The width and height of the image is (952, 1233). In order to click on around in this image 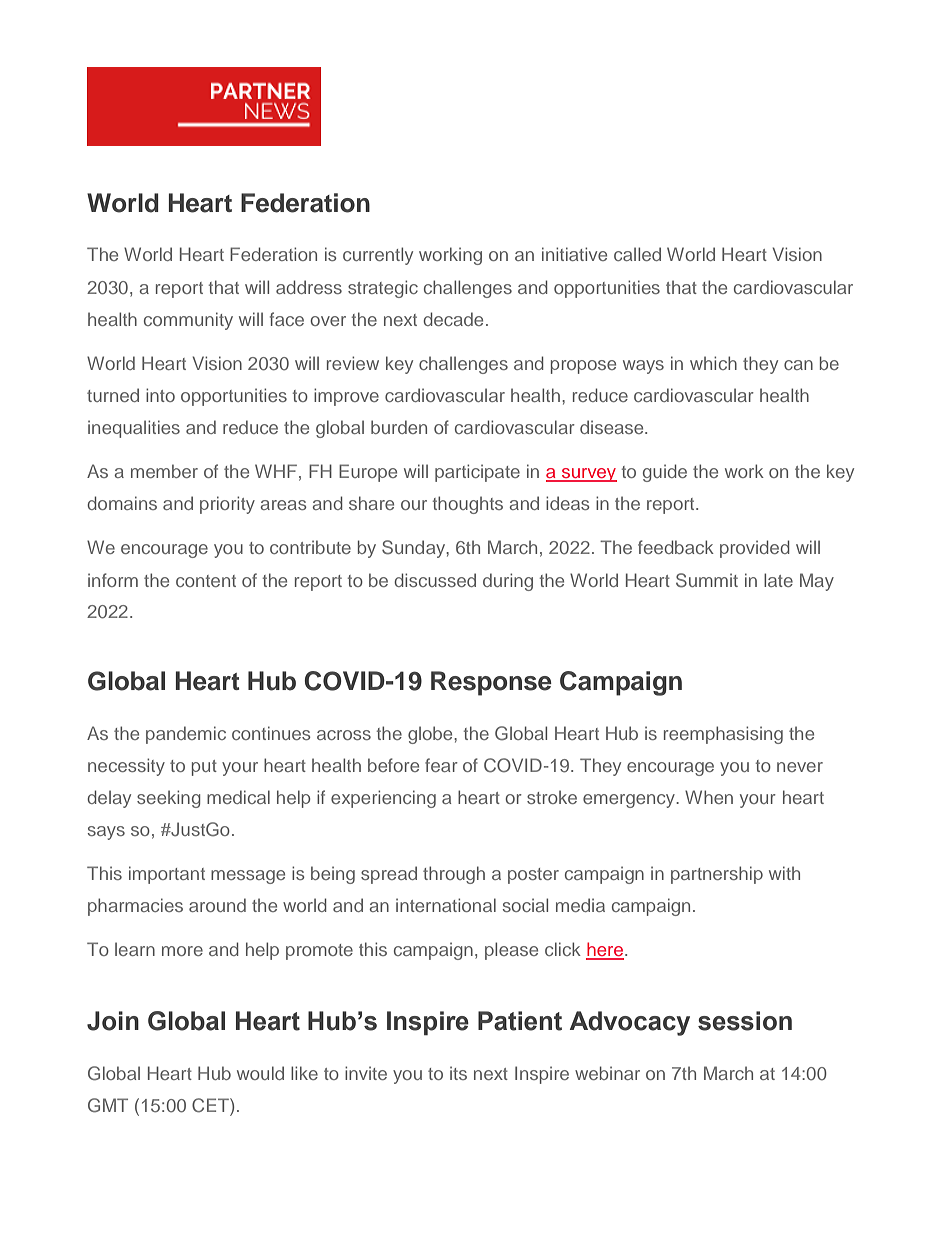, I will do `click(217, 905)`.
